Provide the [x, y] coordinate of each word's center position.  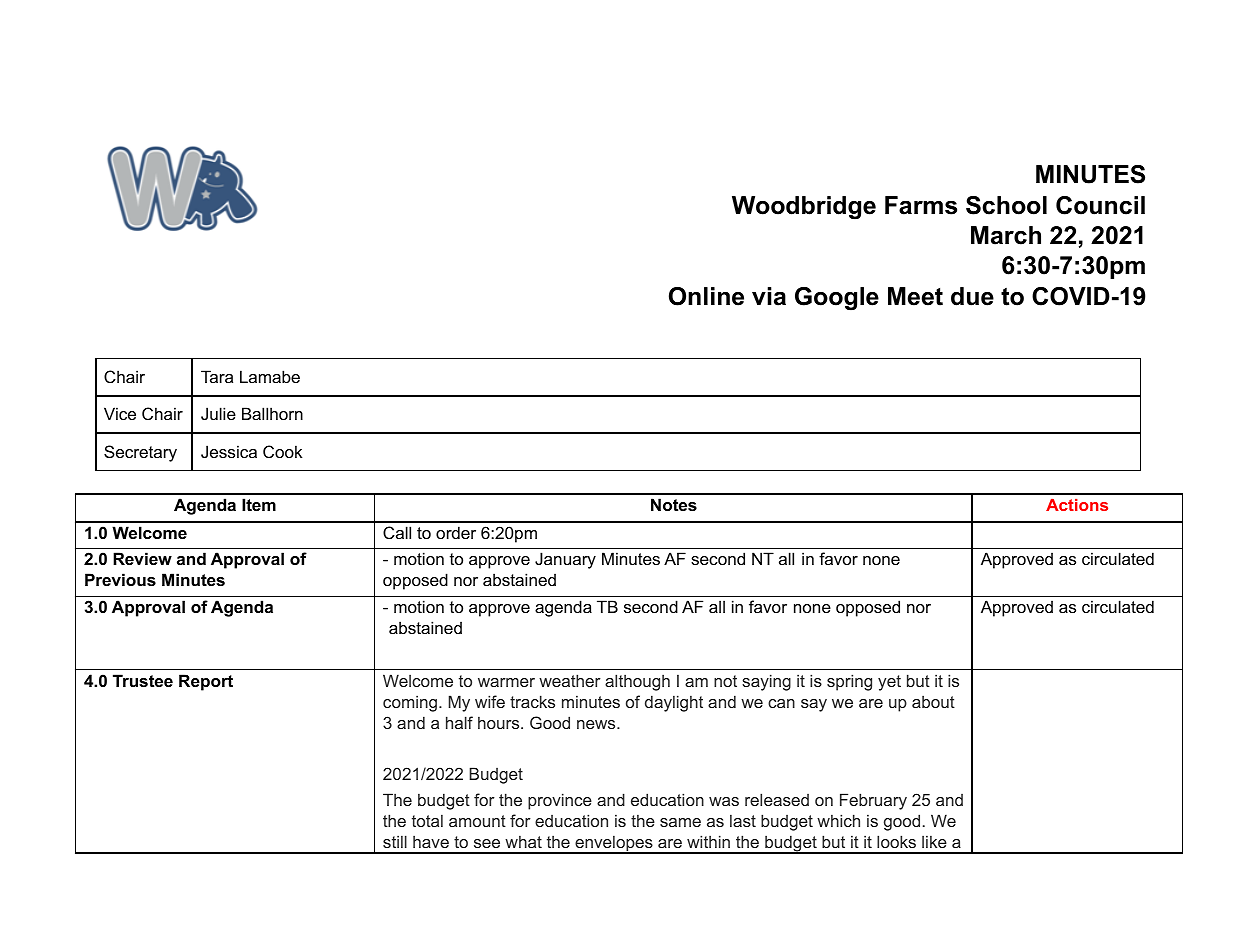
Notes [674, 504]
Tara [217, 376]
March [1006, 235]
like [934, 842]
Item [259, 504]
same [680, 822]
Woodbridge [804, 208]
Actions [1077, 505]
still [395, 841]
